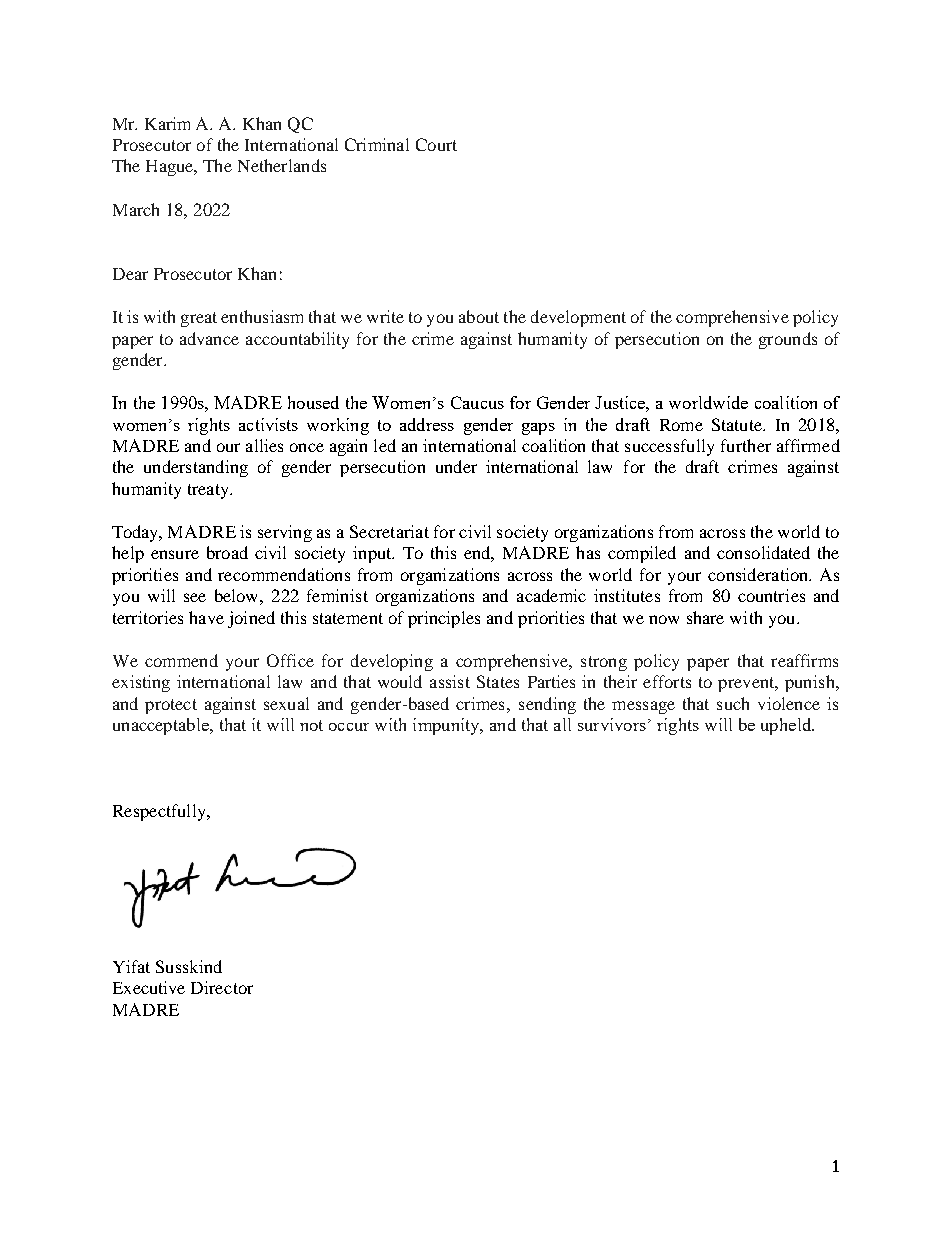  I want to click on Susskind, so click(189, 966).
